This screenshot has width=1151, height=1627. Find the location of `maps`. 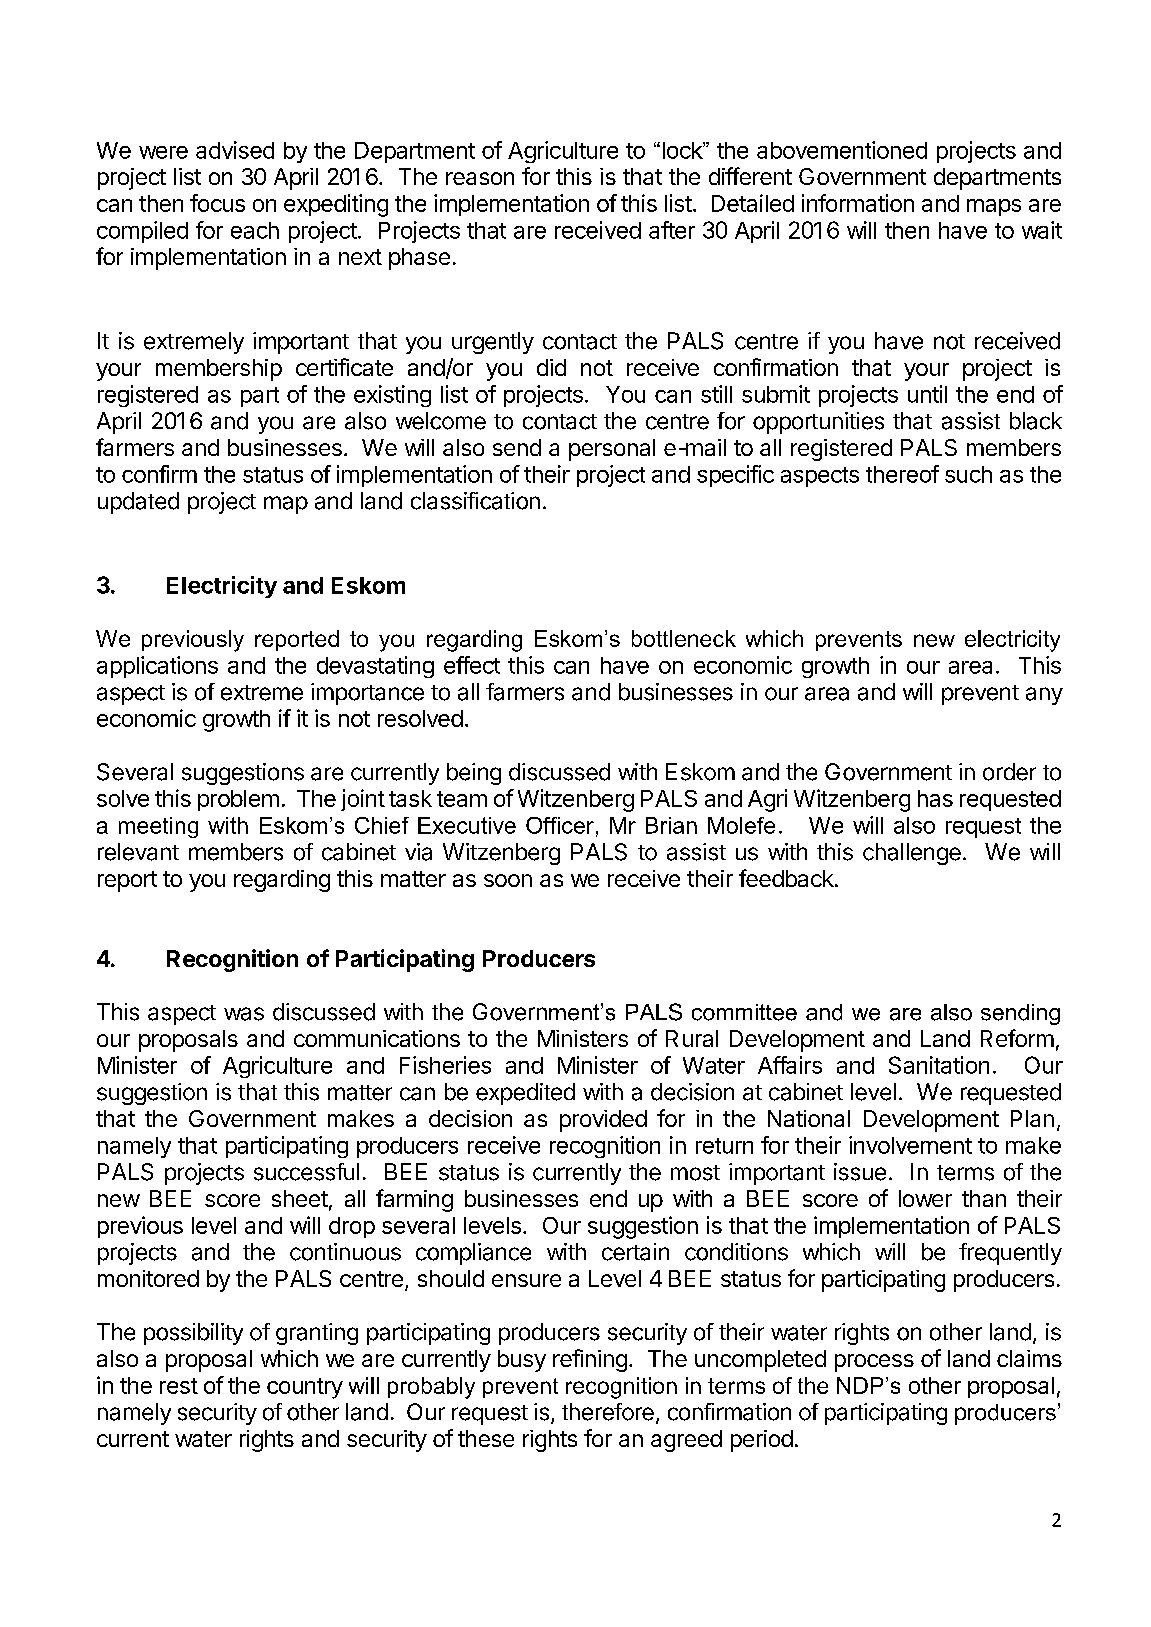

maps is located at coordinates (994, 207).
